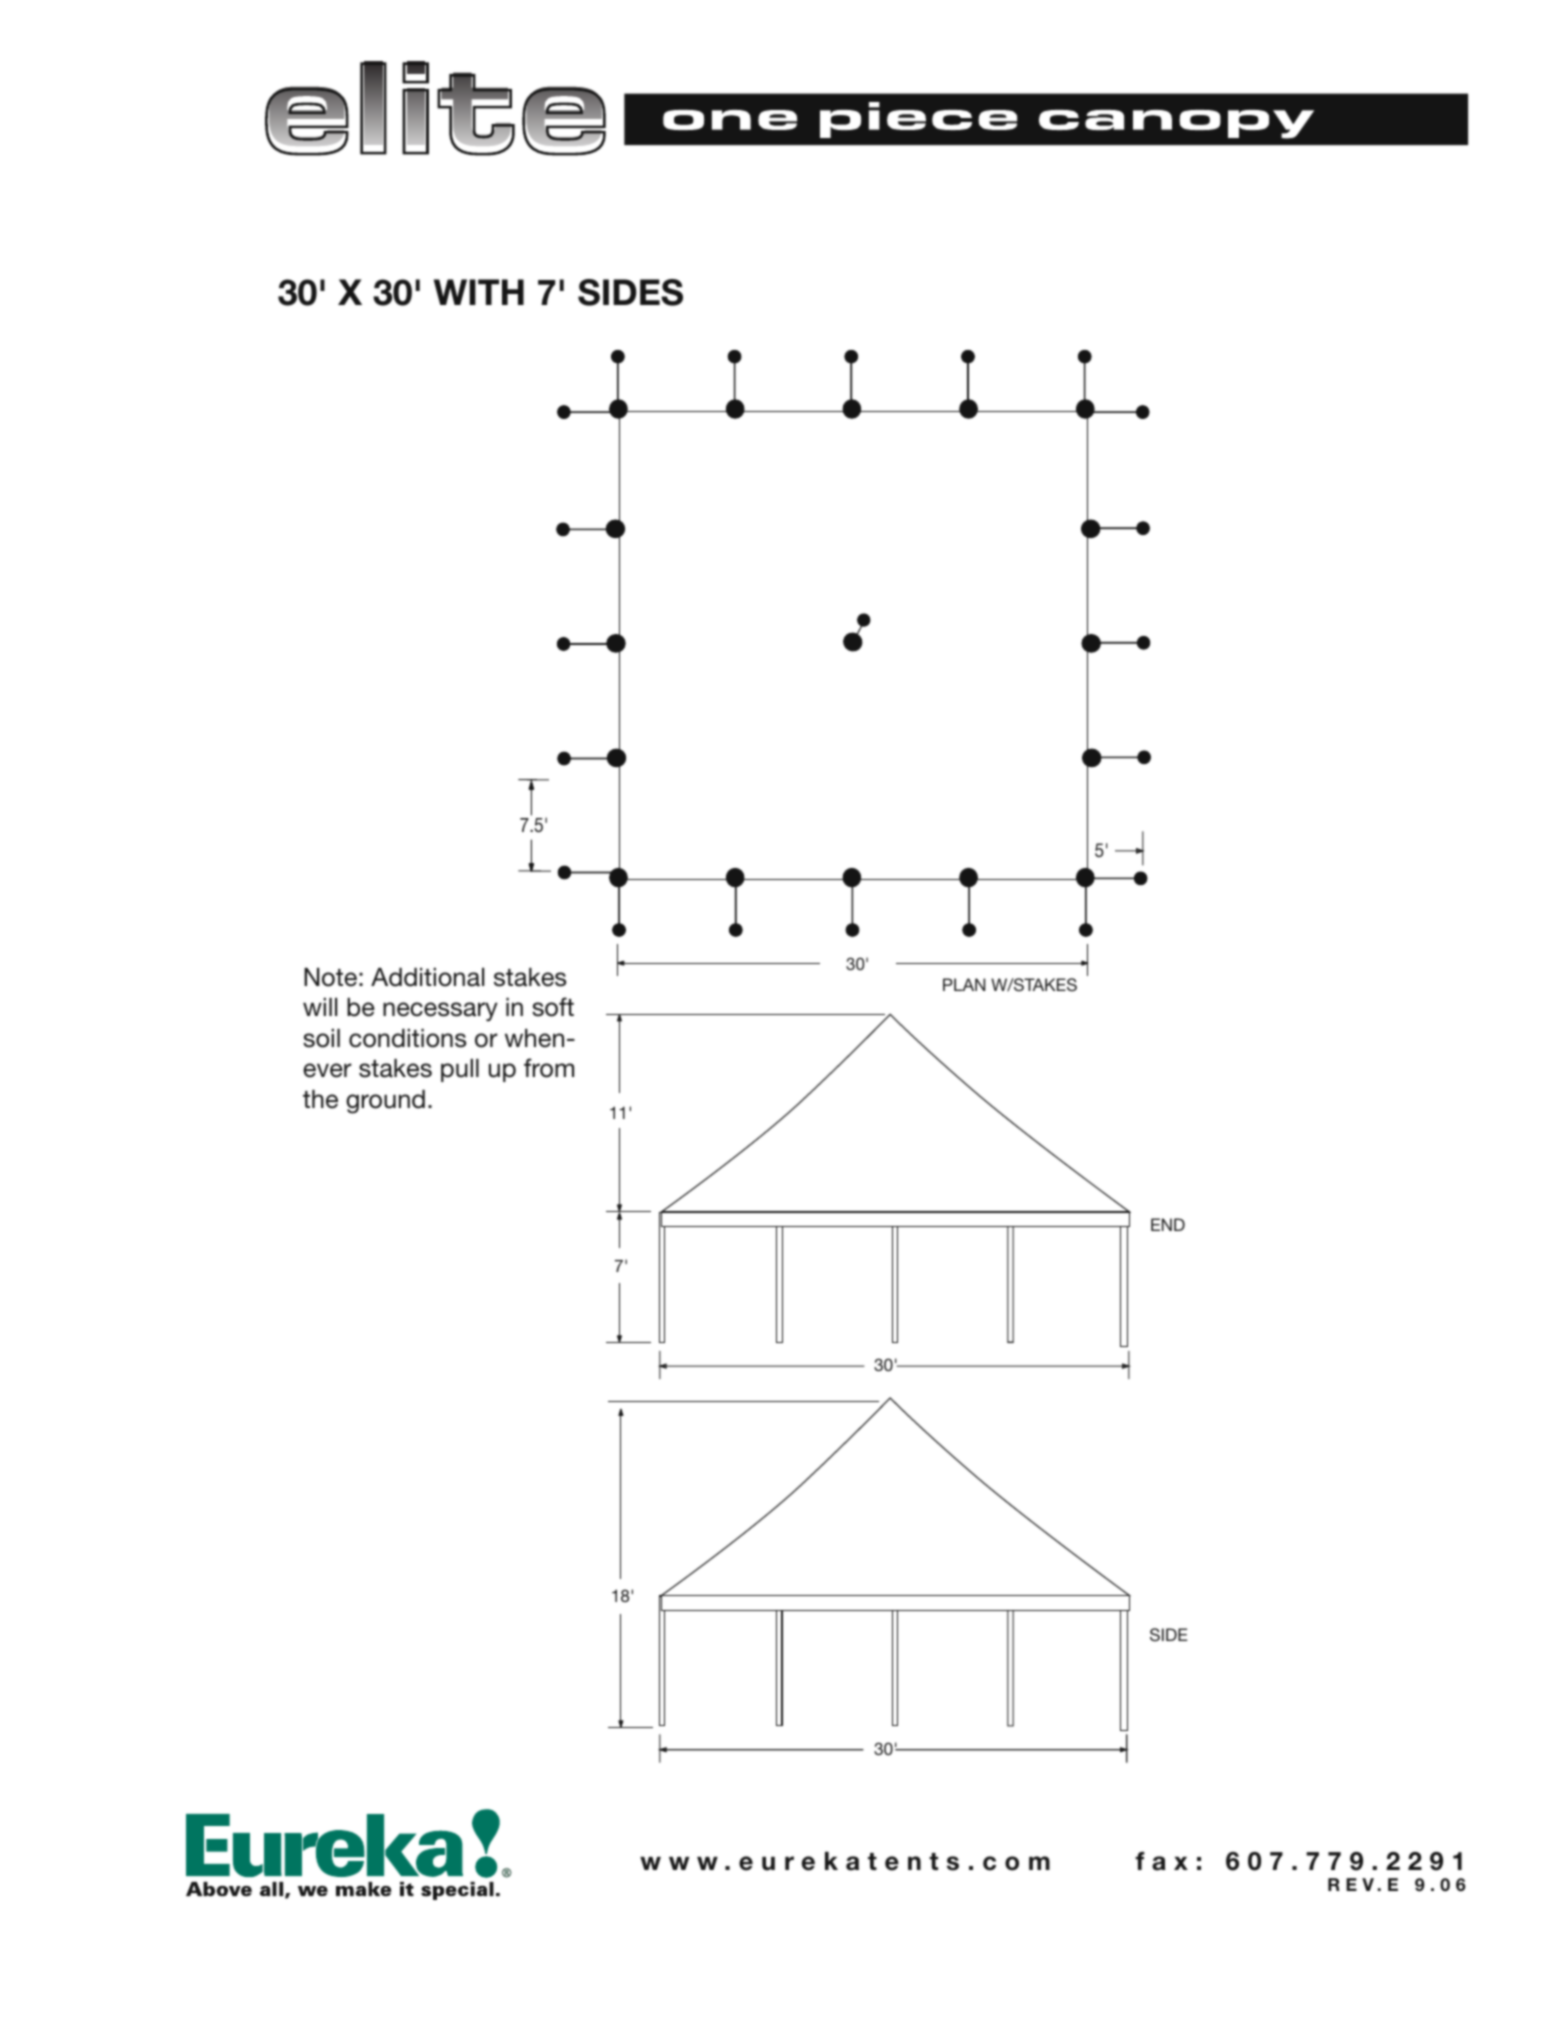  I want to click on WITH, so click(479, 292).
